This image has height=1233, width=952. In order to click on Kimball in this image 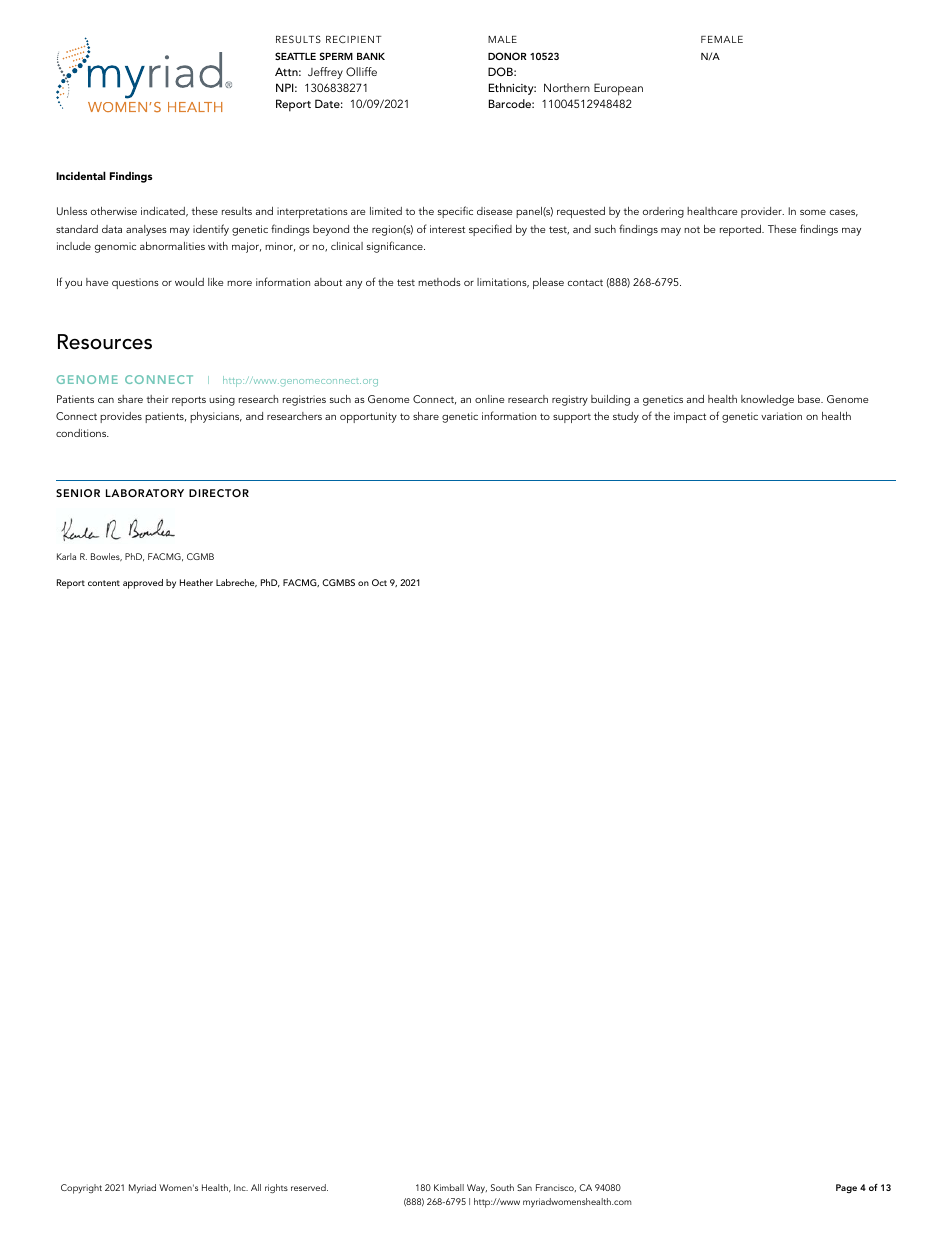, I will do `click(449, 1187)`.
